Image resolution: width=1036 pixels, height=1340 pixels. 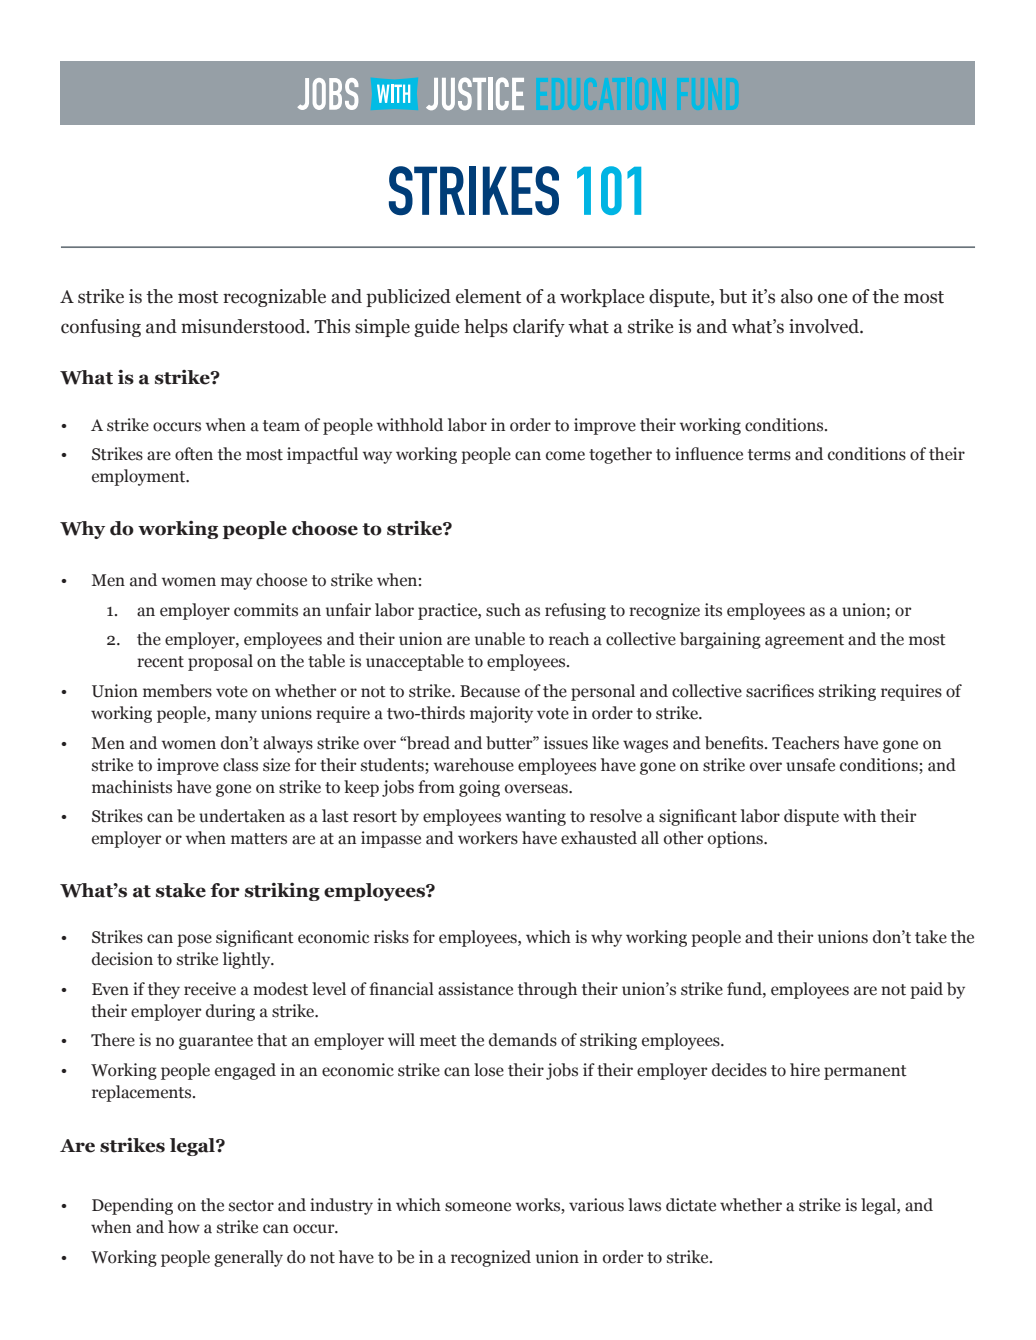 What do you see at coordinates (475, 989) in the screenshot?
I see `assistance` at bounding box center [475, 989].
